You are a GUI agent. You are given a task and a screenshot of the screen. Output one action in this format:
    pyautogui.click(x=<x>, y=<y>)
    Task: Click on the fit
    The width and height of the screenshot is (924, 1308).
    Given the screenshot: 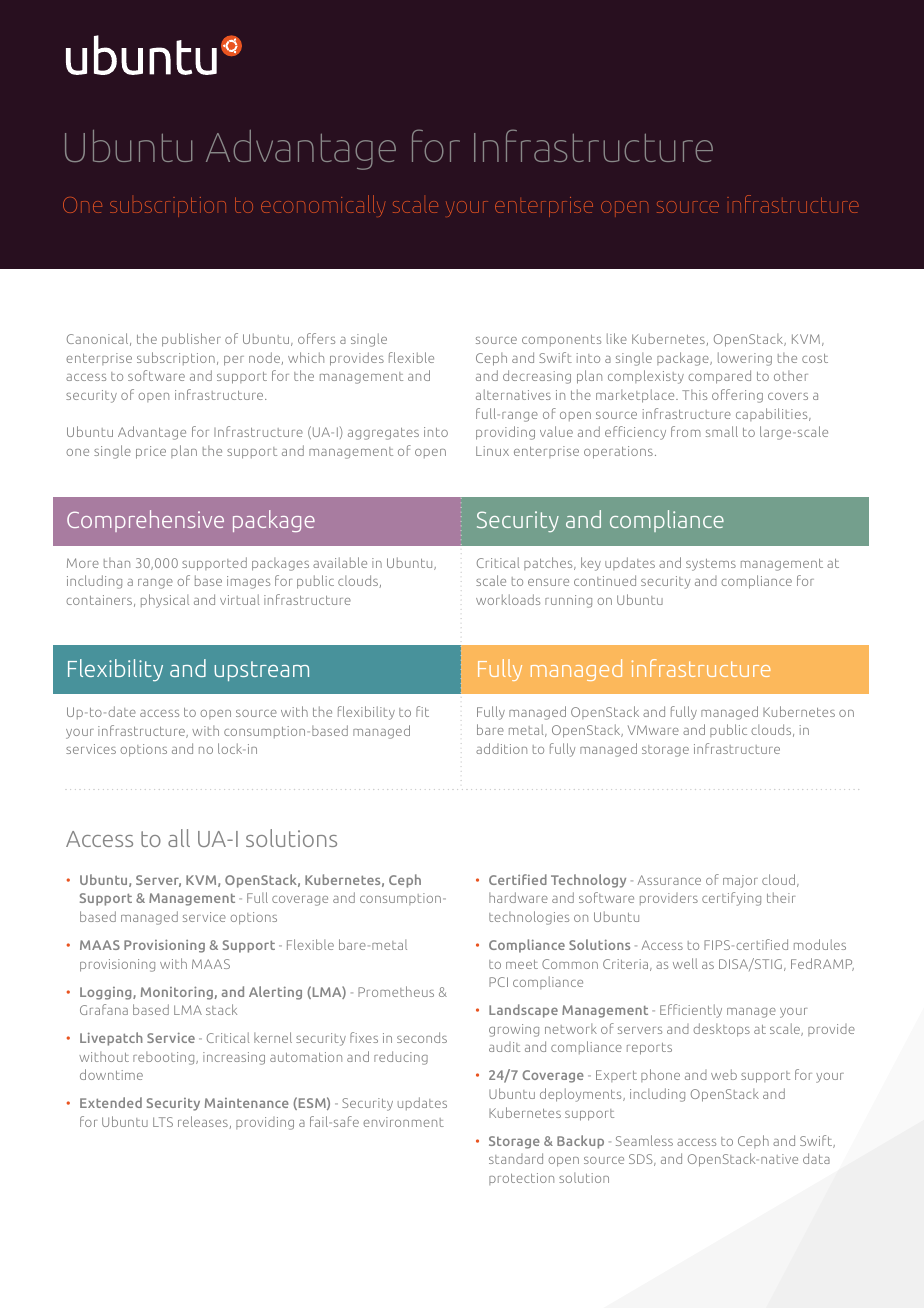 What is the action you would take?
    pyautogui.click(x=422, y=711)
